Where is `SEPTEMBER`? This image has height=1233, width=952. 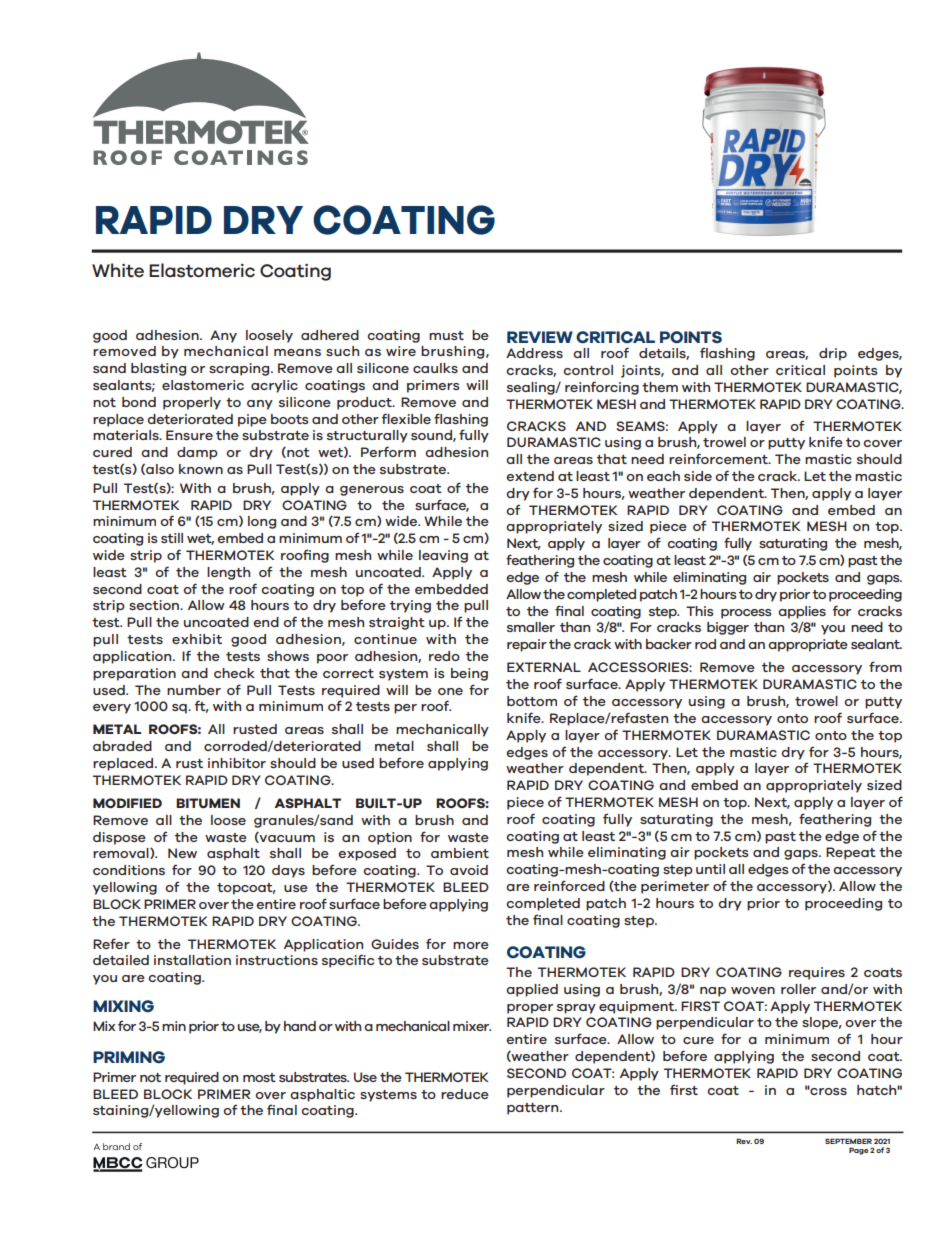 SEPTEMBER is located at coordinates (848, 1141).
